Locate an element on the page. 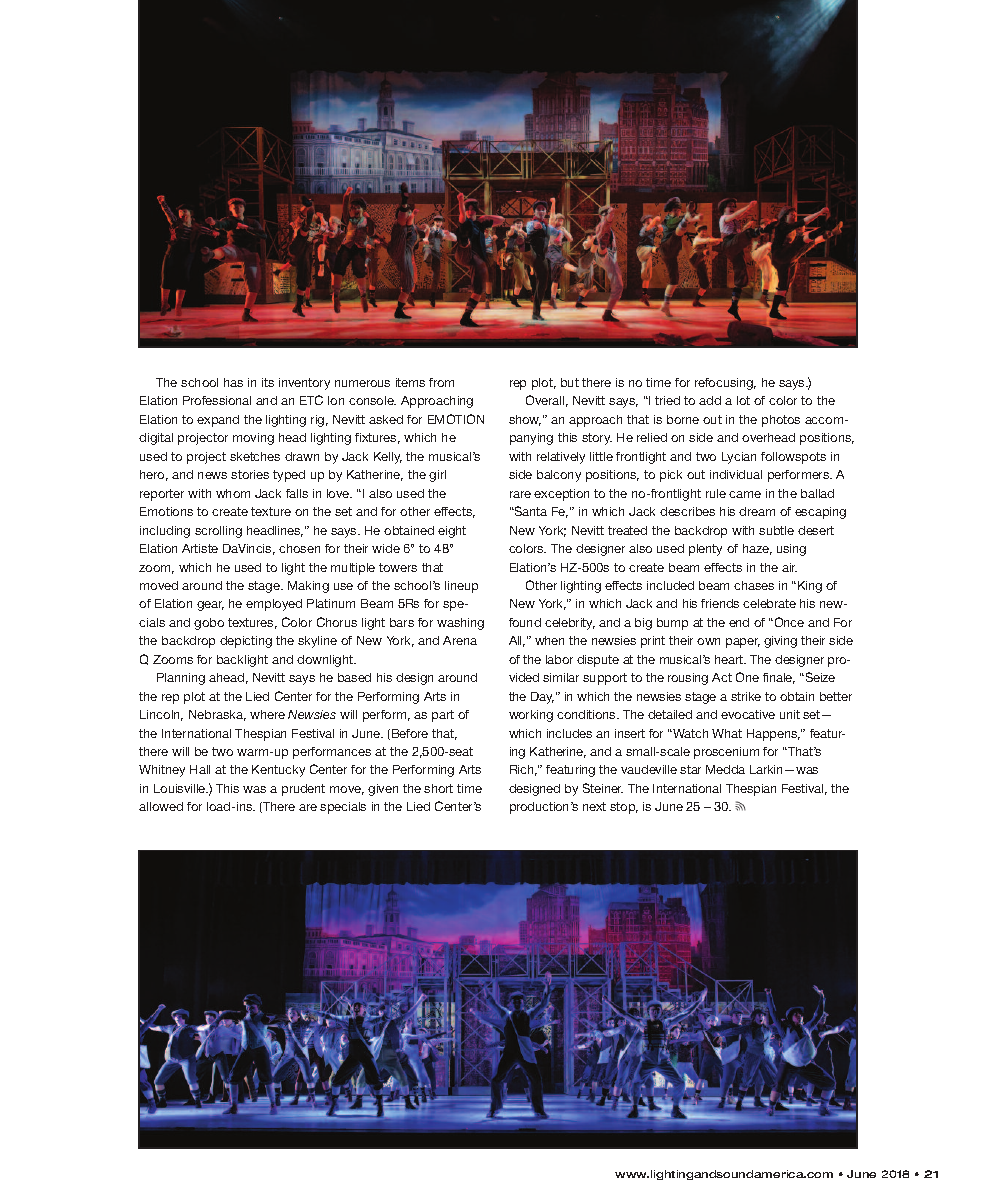 This image has height=1204, width=996. star is located at coordinates (690, 769).
